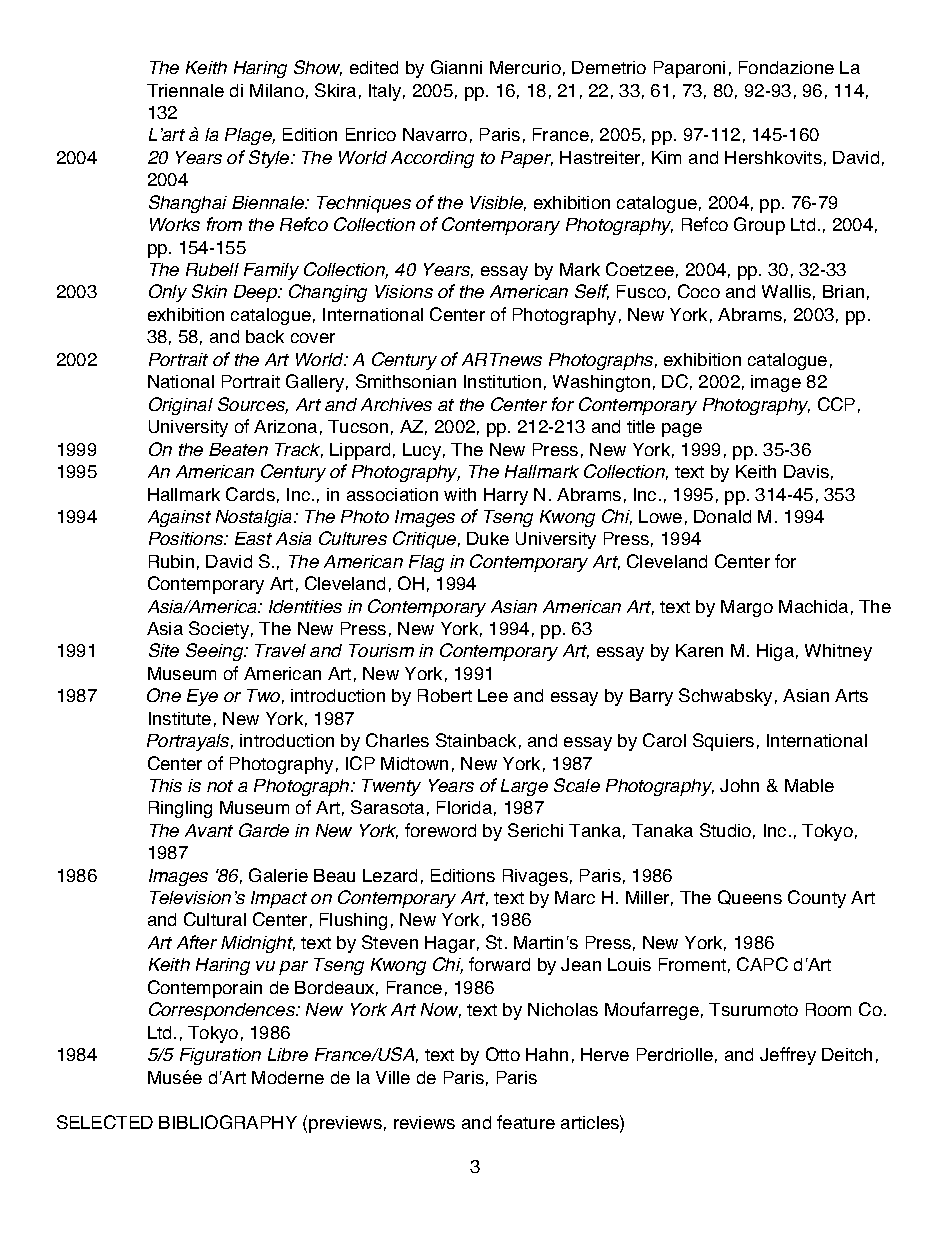 The image size is (952, 1233). Describe the element at coordinates (181, 406) in the image. I see `Original` at that location.
